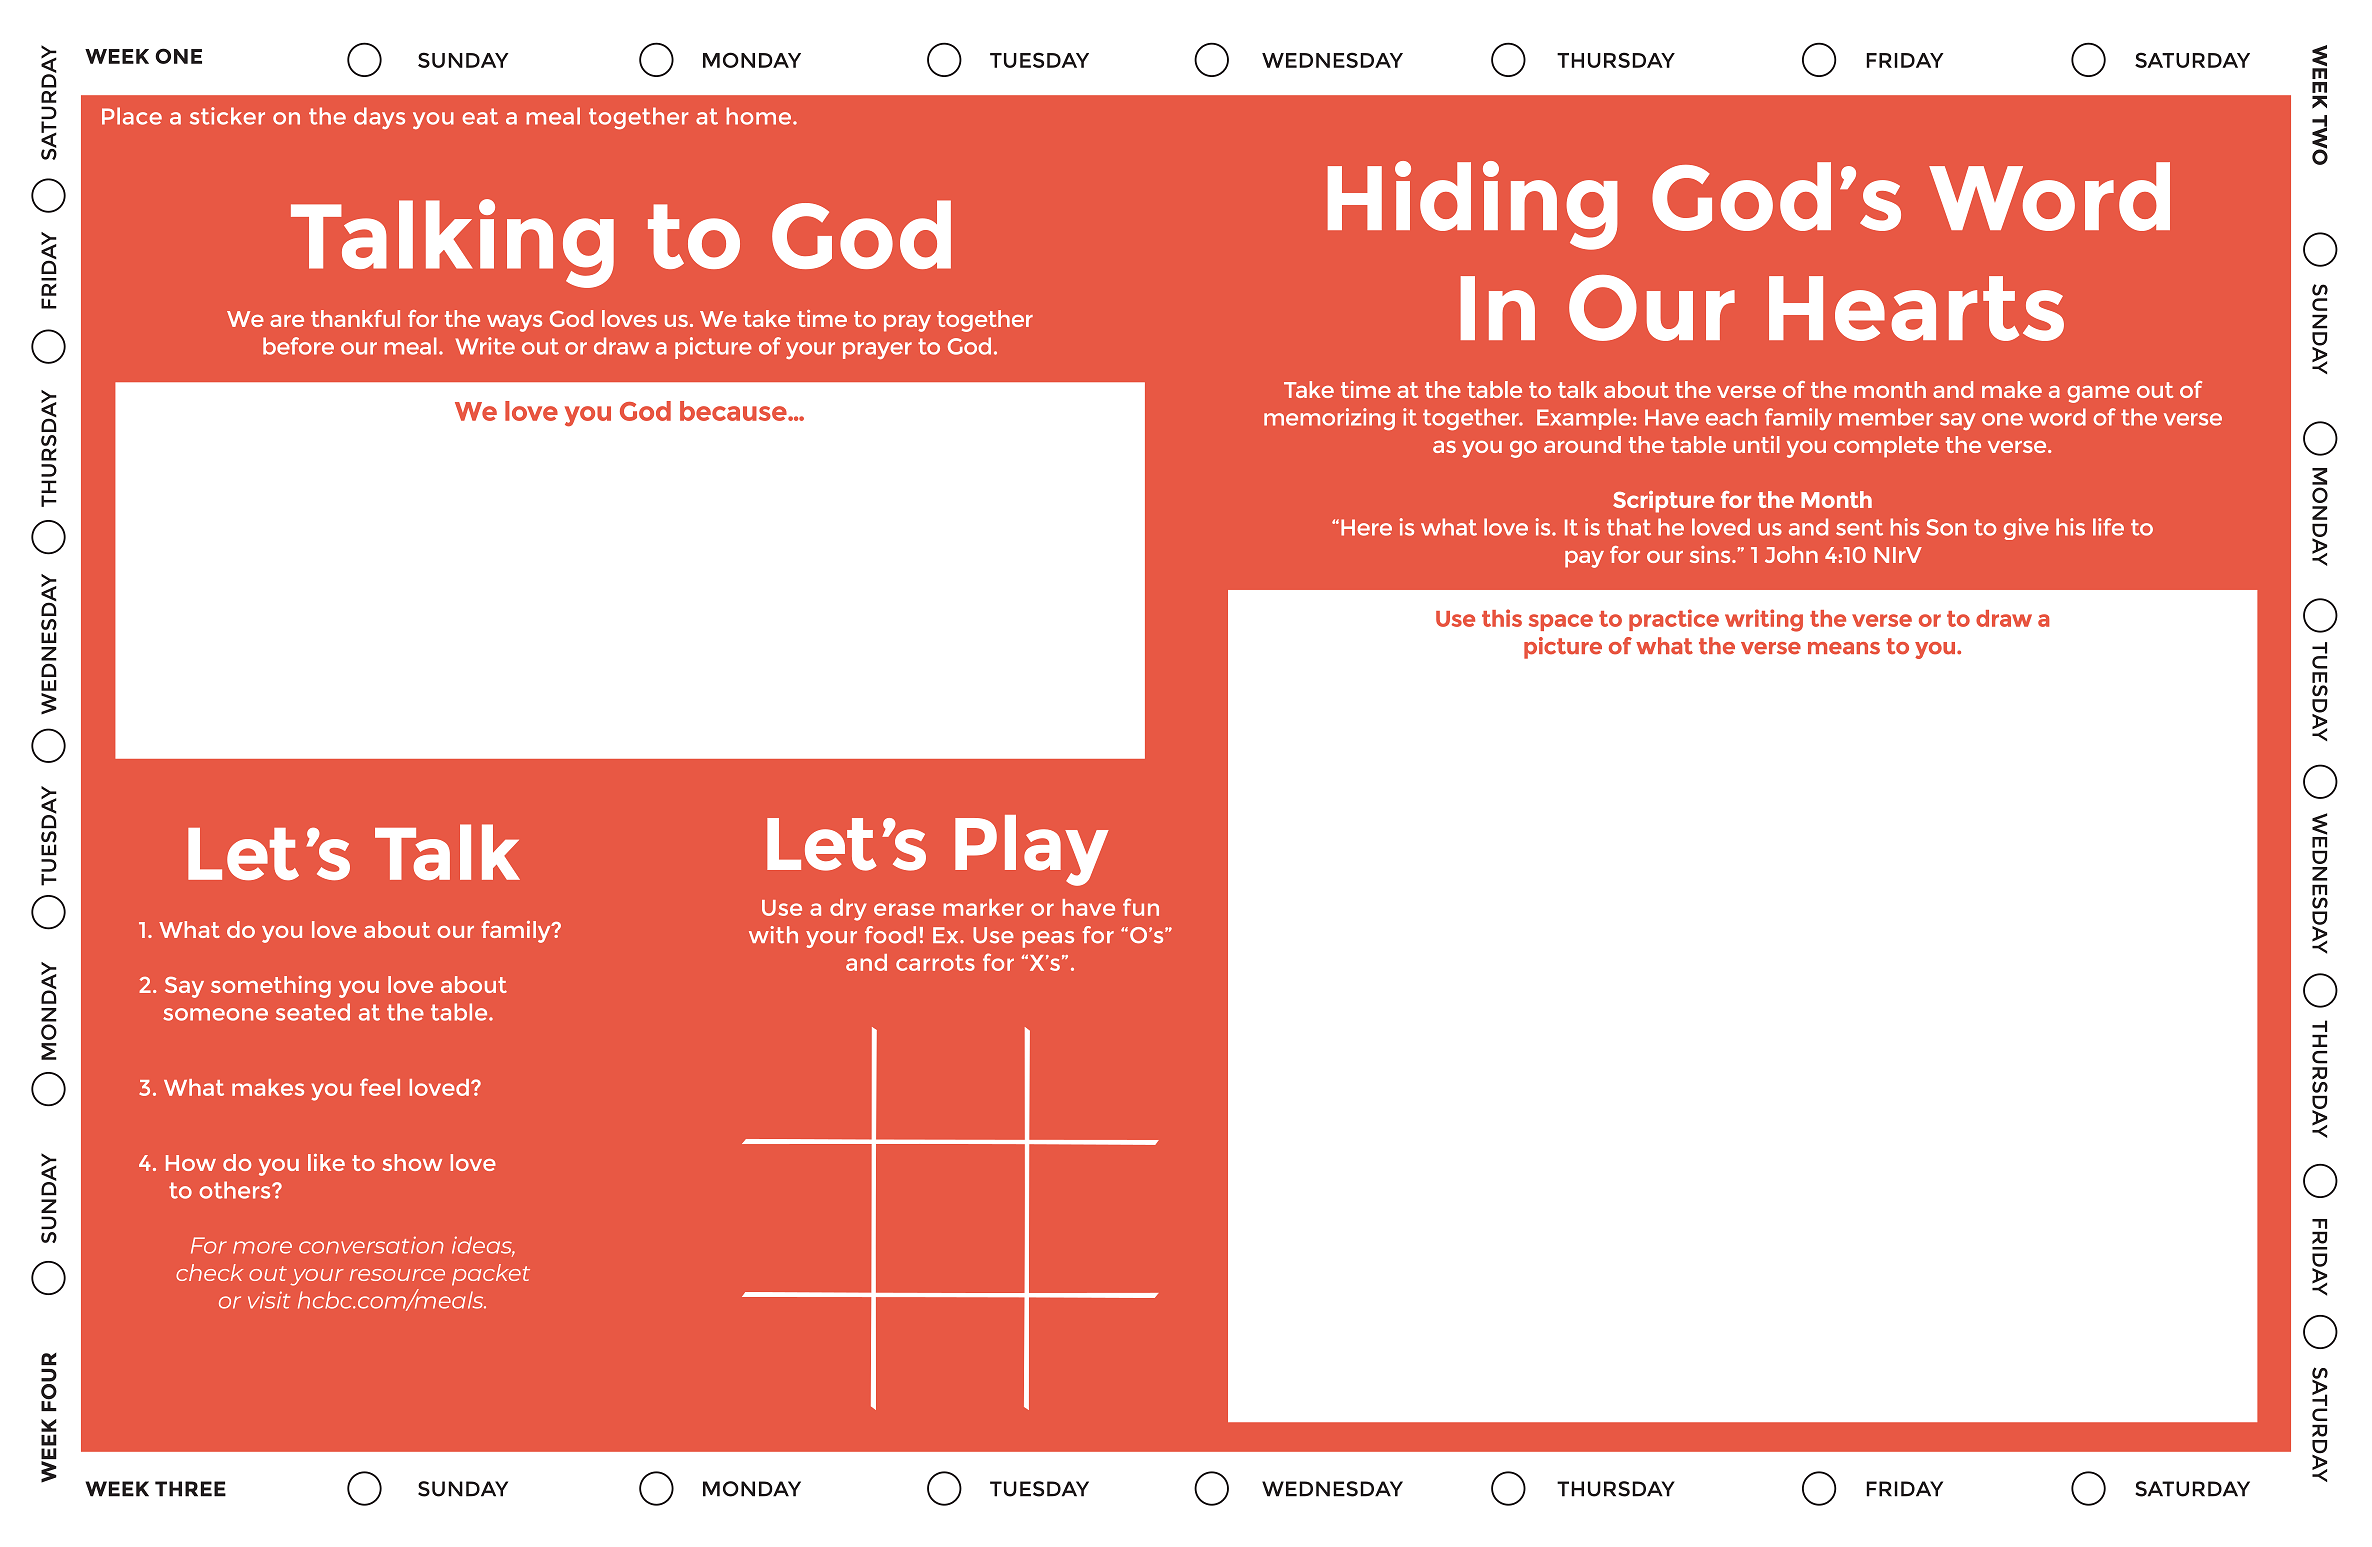 This screenshot has width=2372, height=1547. Describe the element at coordinates (1916, 308) in the screenshot. I see `Hearts` at that location.
